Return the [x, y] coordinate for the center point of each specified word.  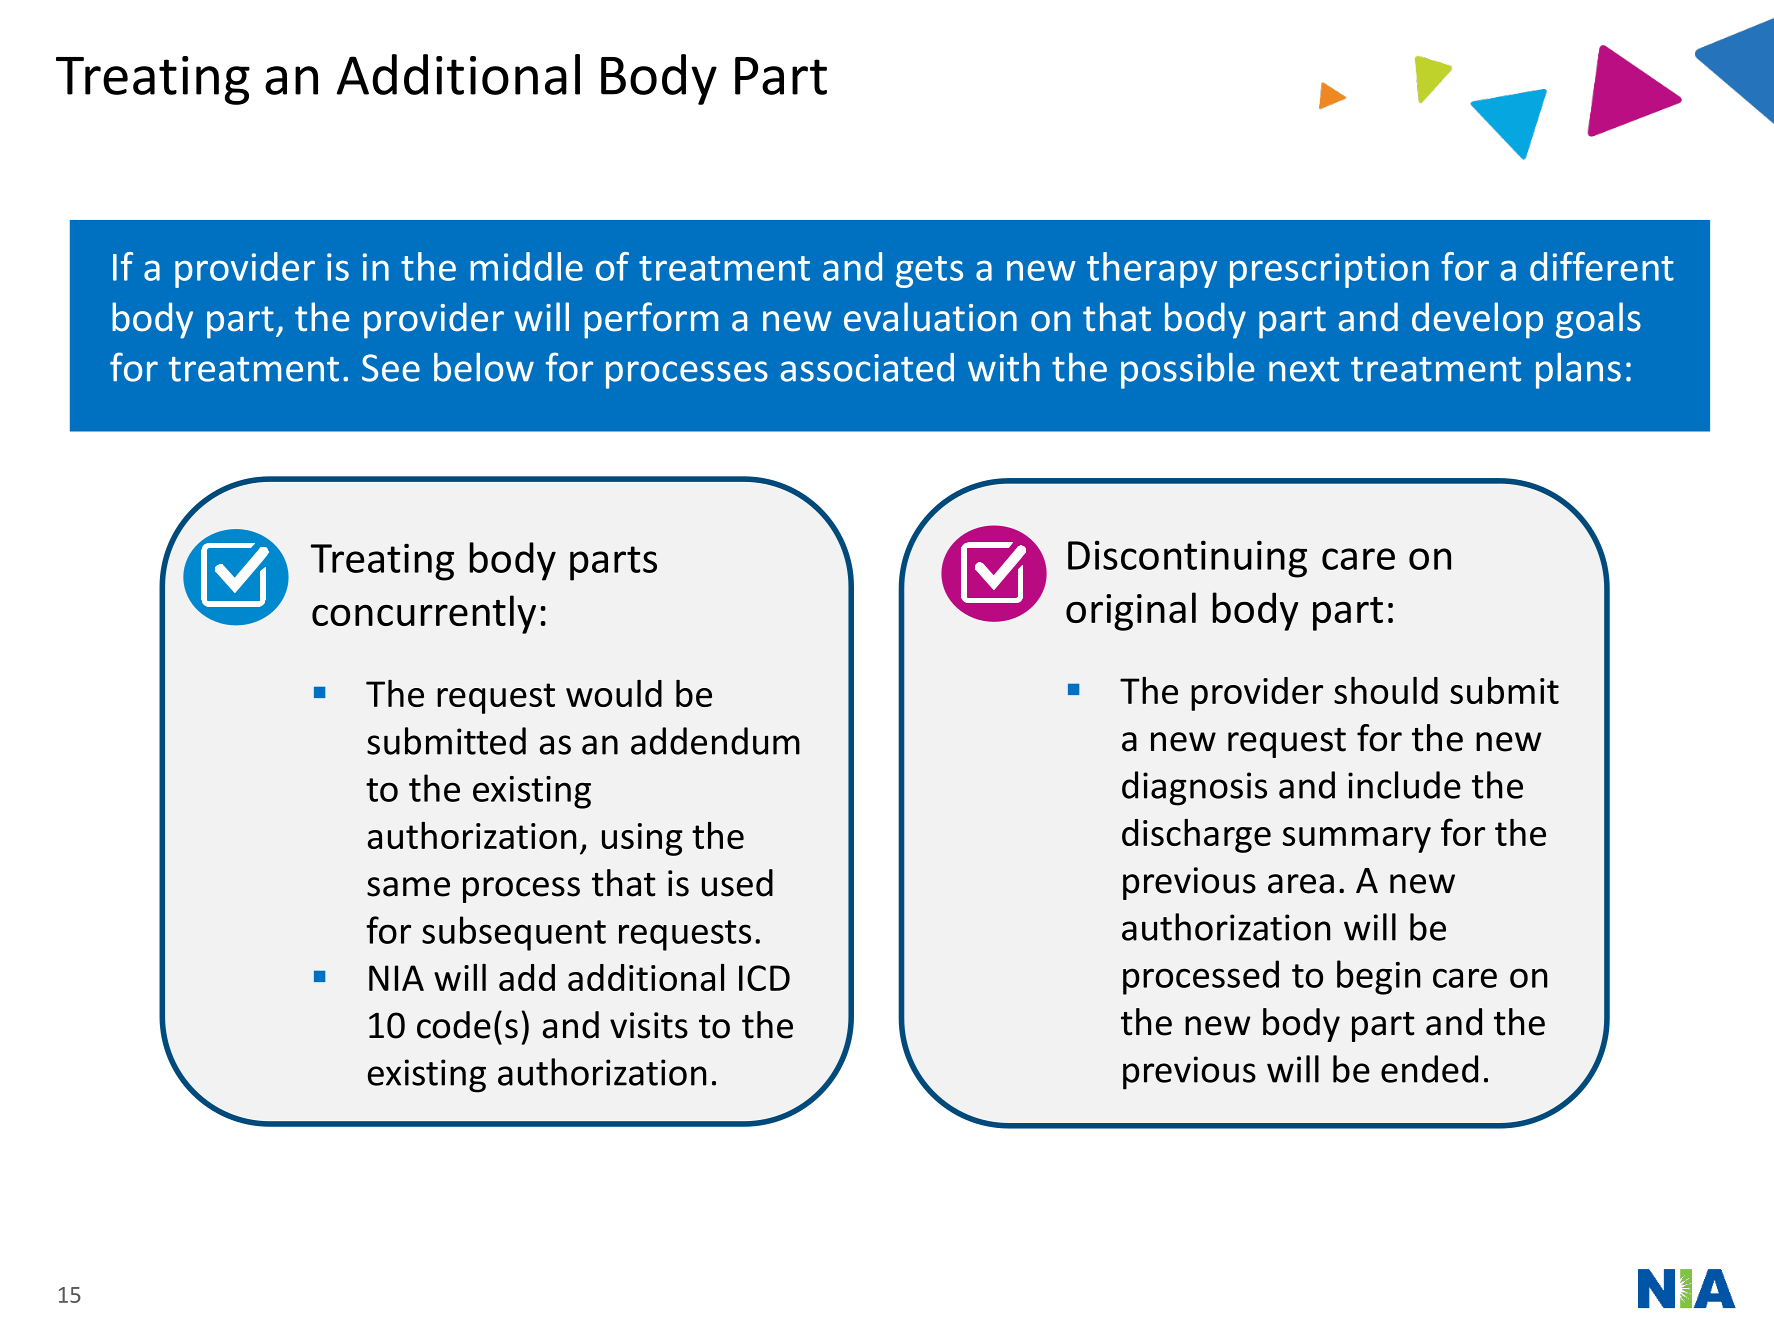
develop [1477, 320]
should [1386, 690]
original [1131, 611]
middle [526, 266]
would [614, 693]
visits [649, 1025]
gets [929, 272]
